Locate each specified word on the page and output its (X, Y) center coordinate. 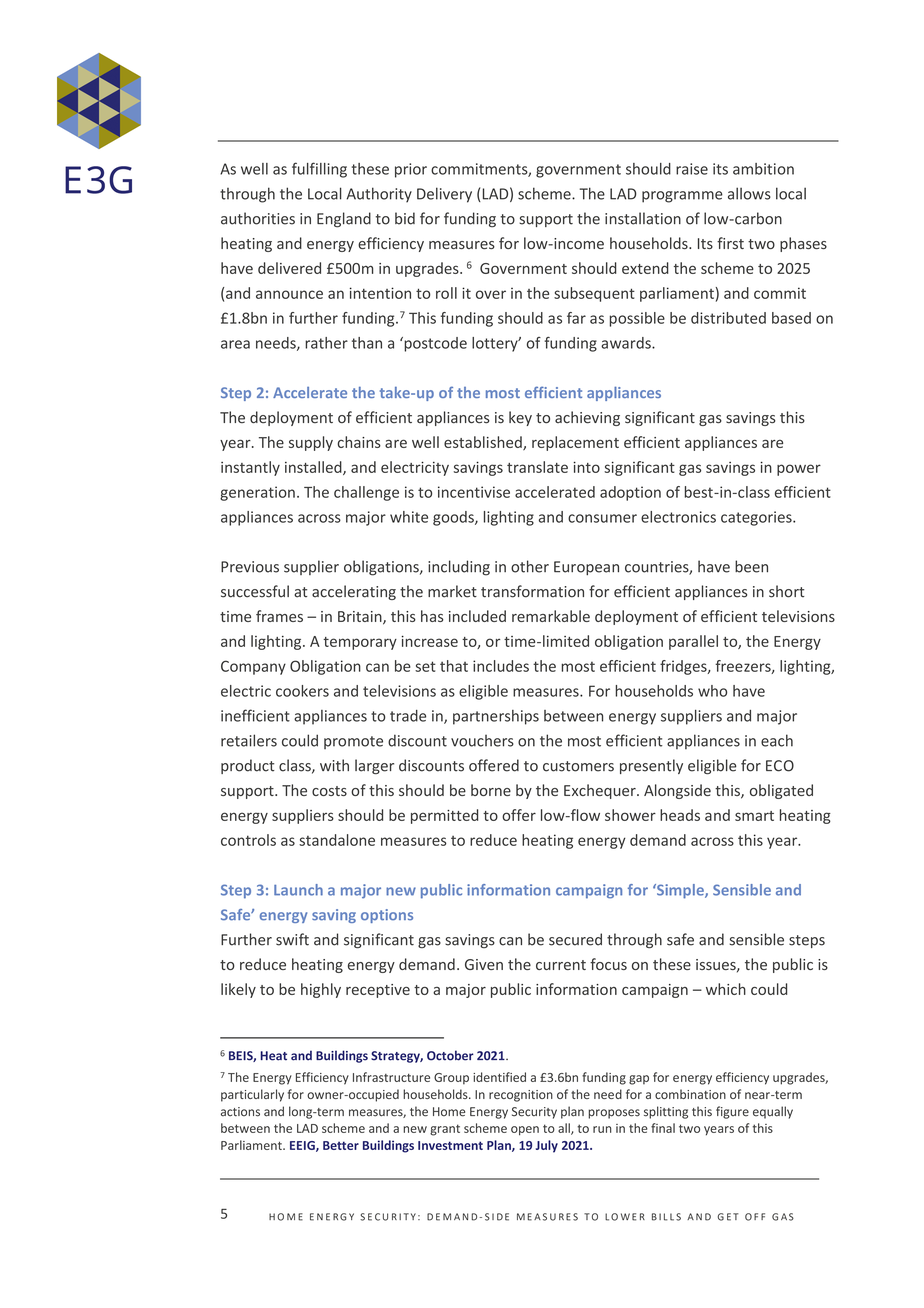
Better (341, 1145)
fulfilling (319, 170)
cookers (302, 691)
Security (534, 1113)
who (712, 691)
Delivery (444, 195)
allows (749, 193)
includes (501, 666)
